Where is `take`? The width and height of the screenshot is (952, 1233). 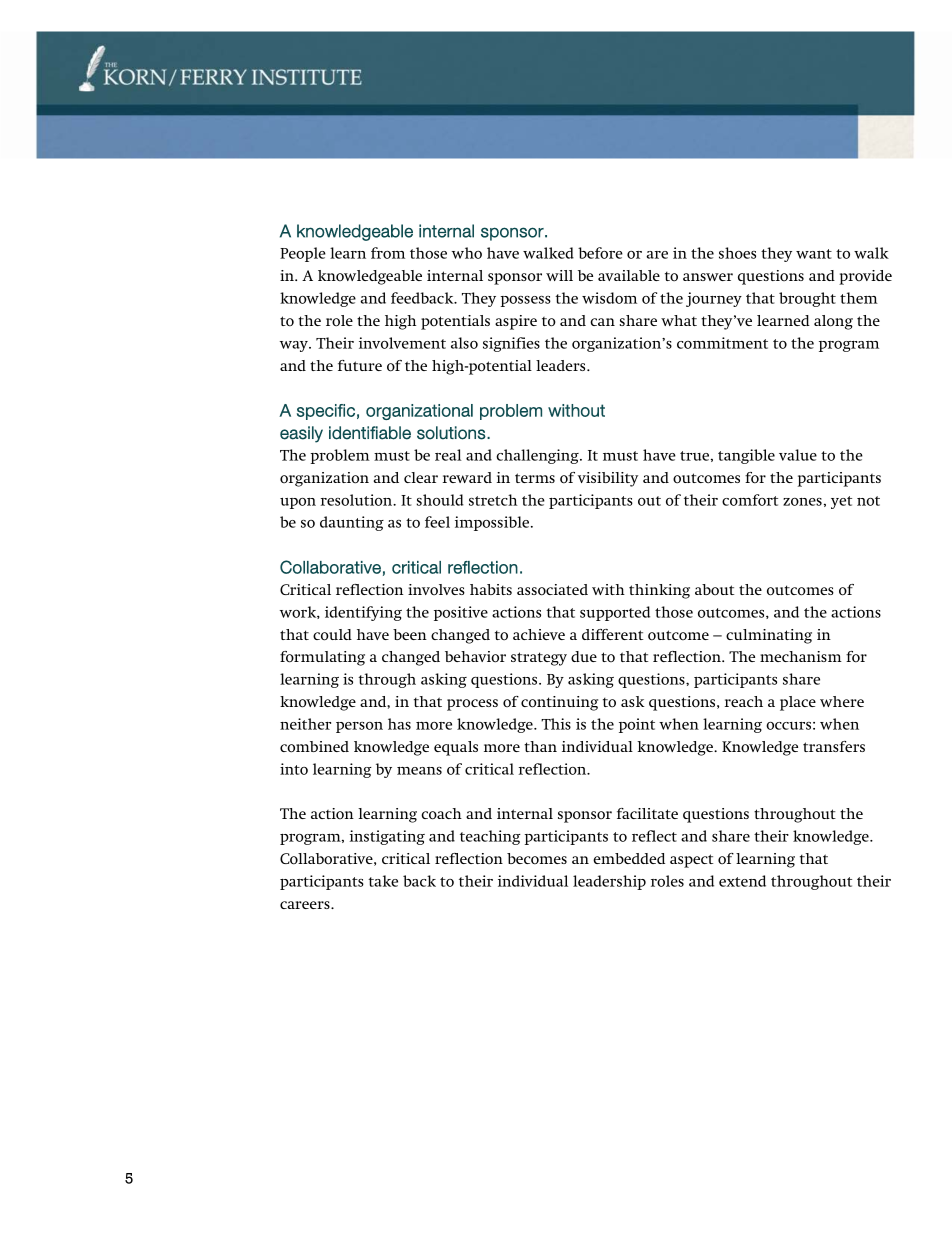 take is located at coordinates (383, 881).
